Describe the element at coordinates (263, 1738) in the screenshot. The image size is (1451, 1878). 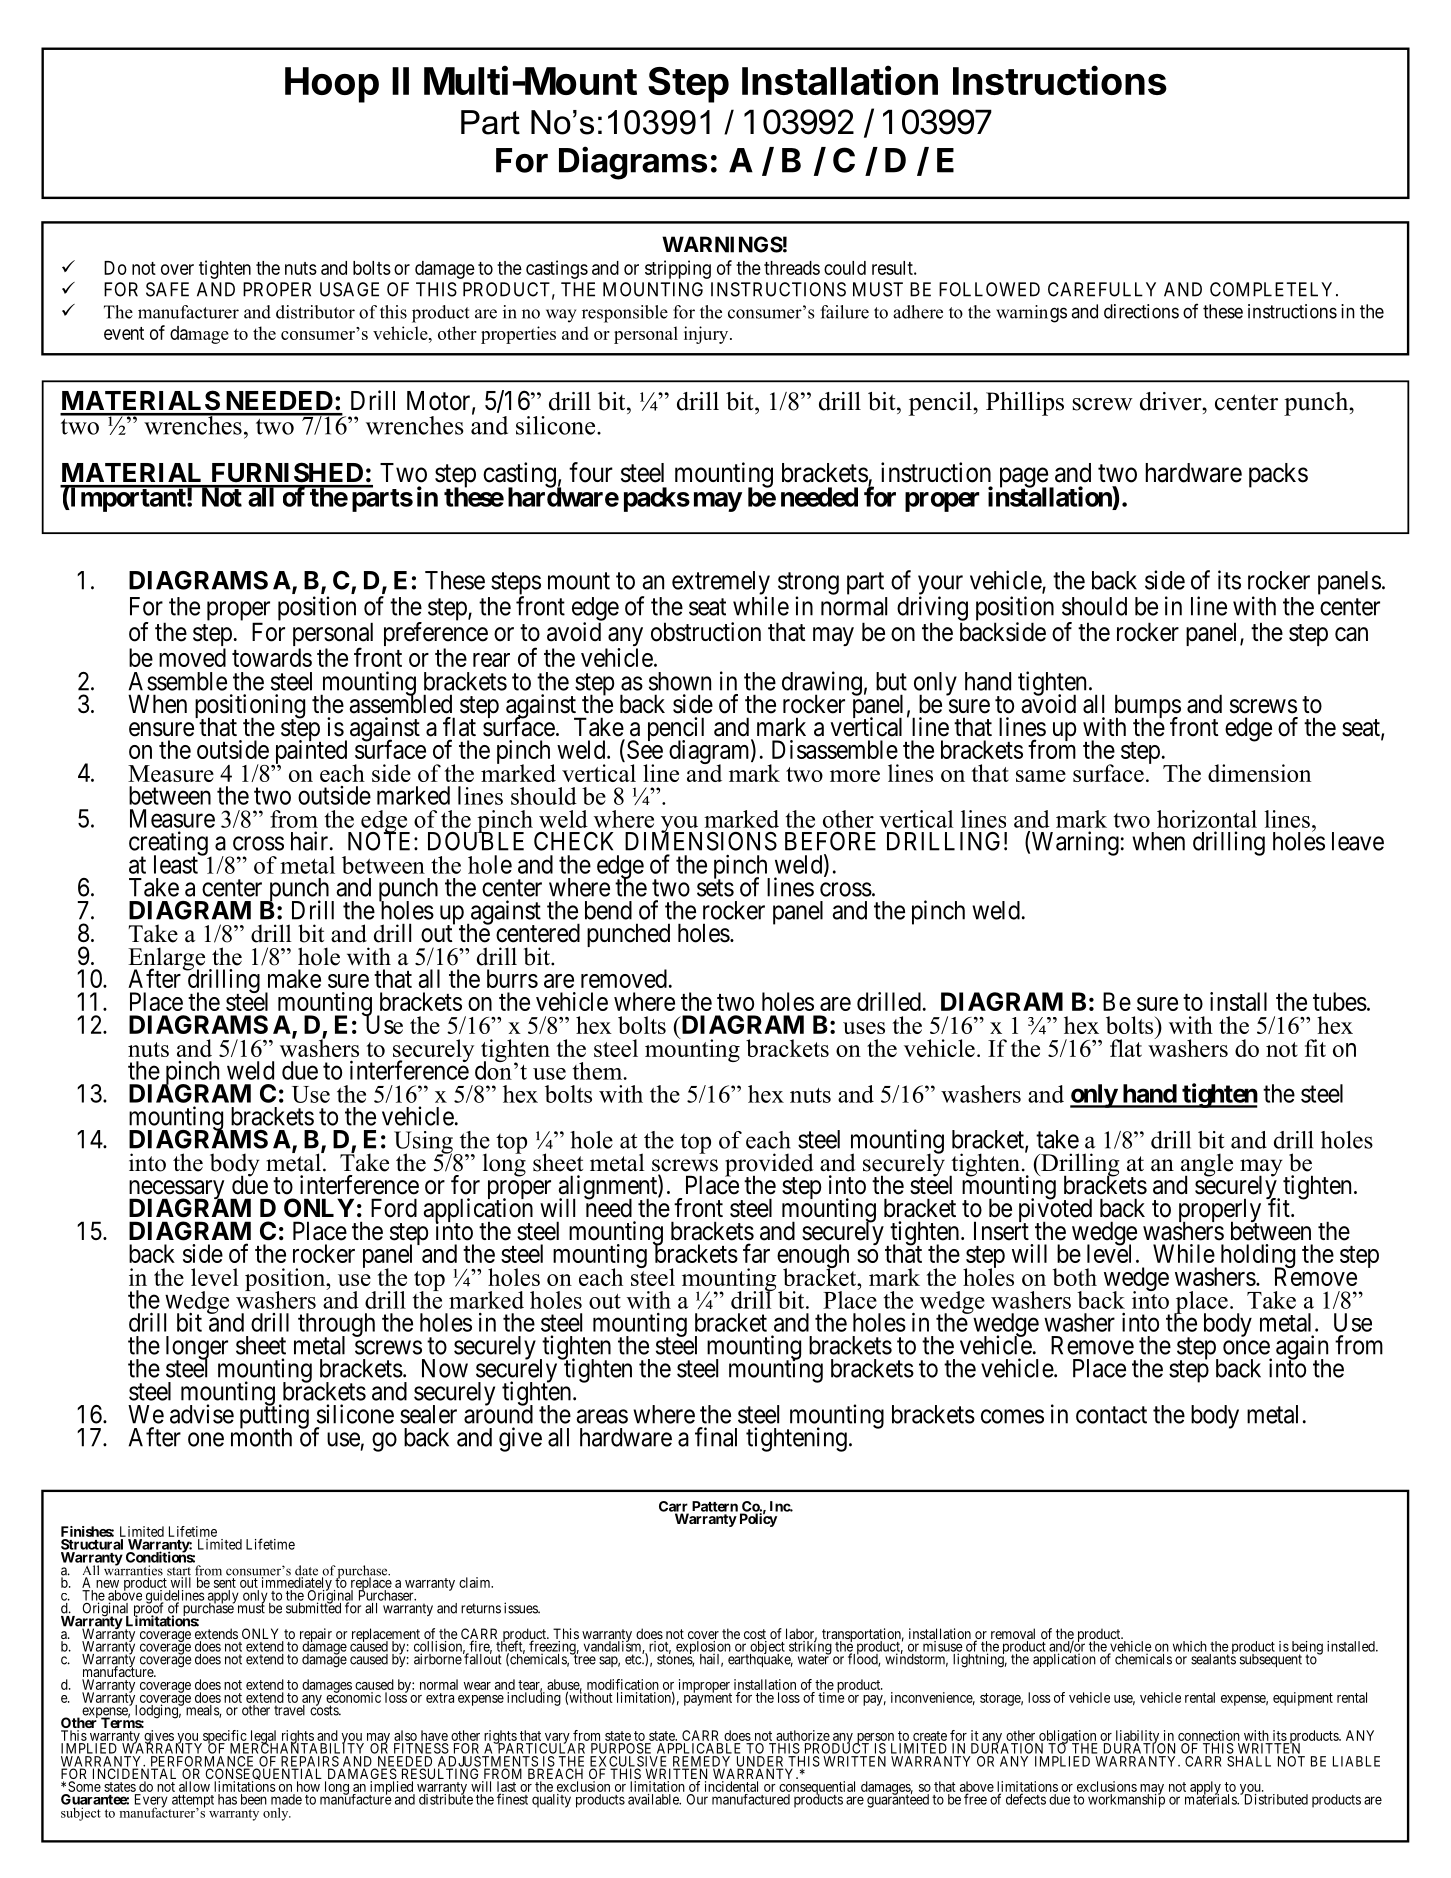
I see `legal` at that location.
